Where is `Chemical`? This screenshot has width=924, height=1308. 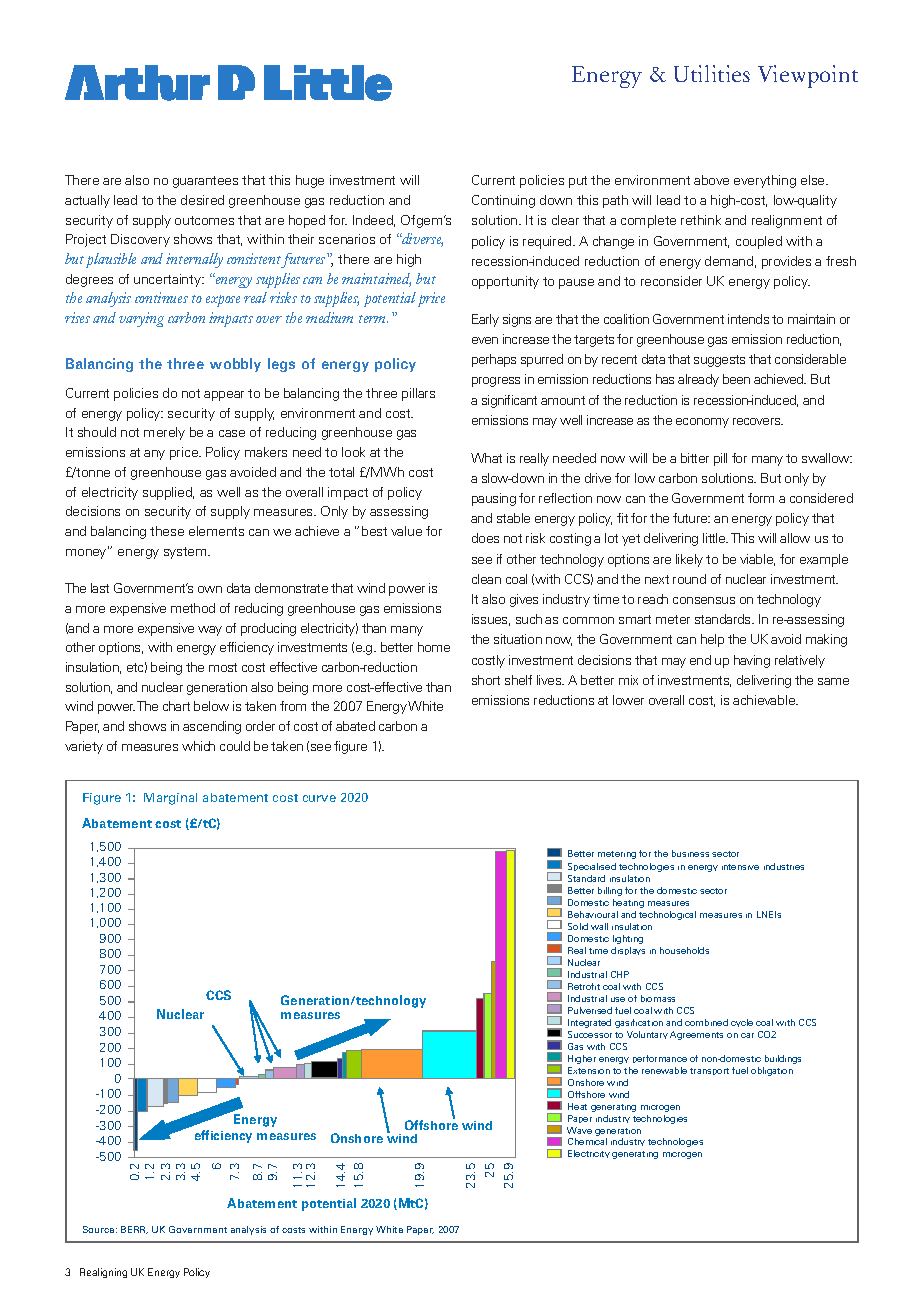 Chemical is located at coordinates (587, 1141).
